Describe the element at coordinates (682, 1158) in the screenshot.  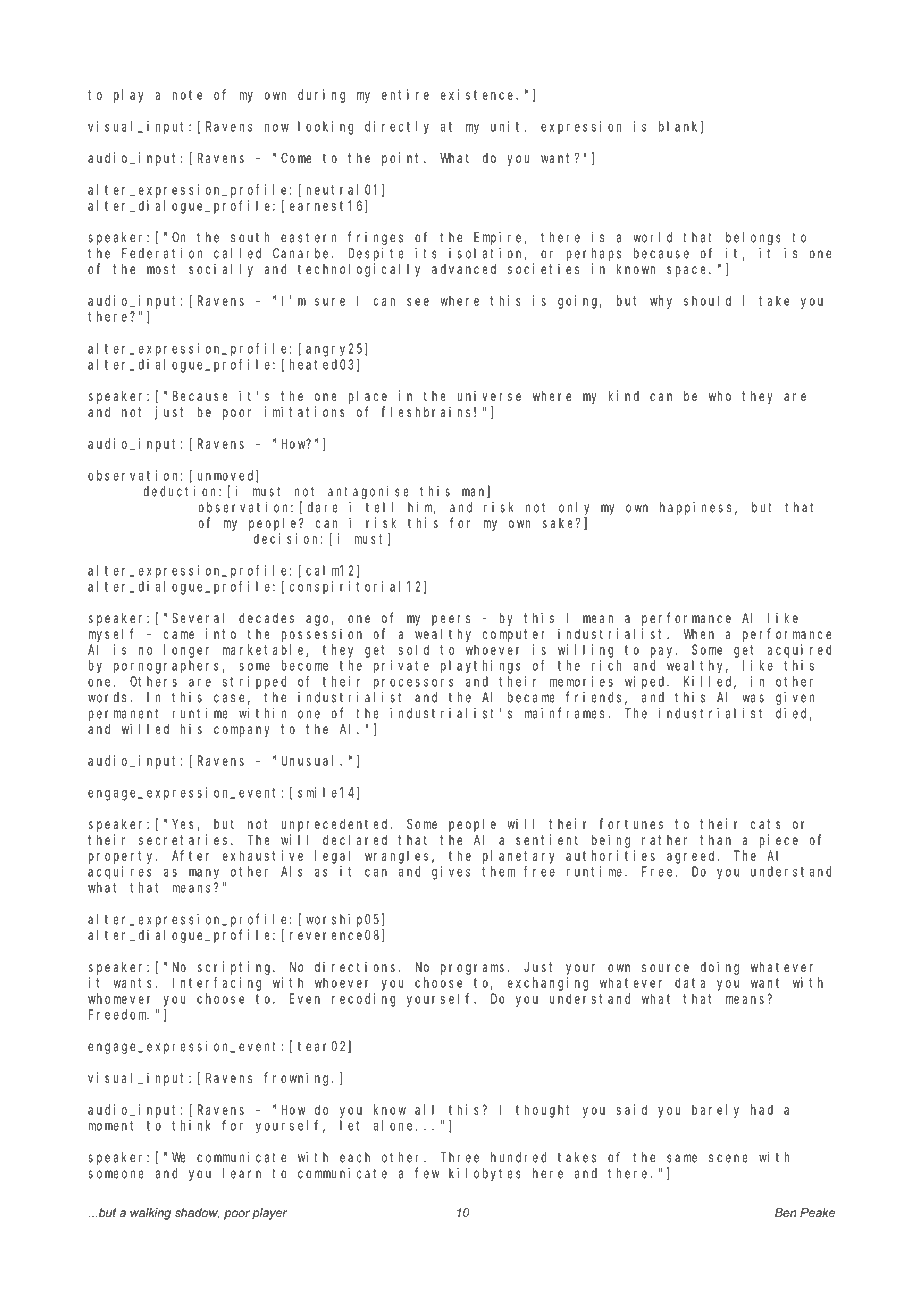
I see `same` at that location.
